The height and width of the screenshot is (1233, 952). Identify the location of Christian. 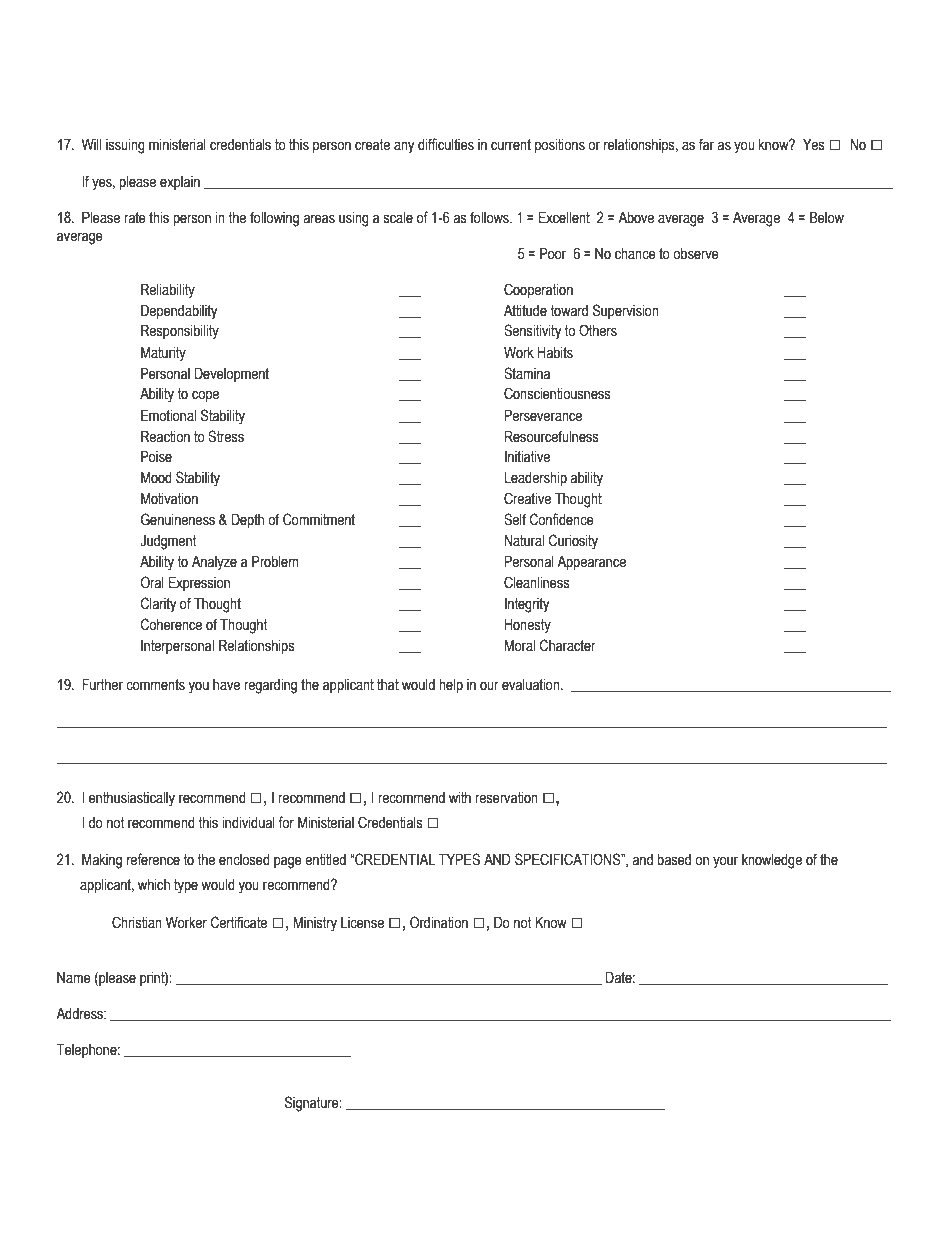
(137, 922).
